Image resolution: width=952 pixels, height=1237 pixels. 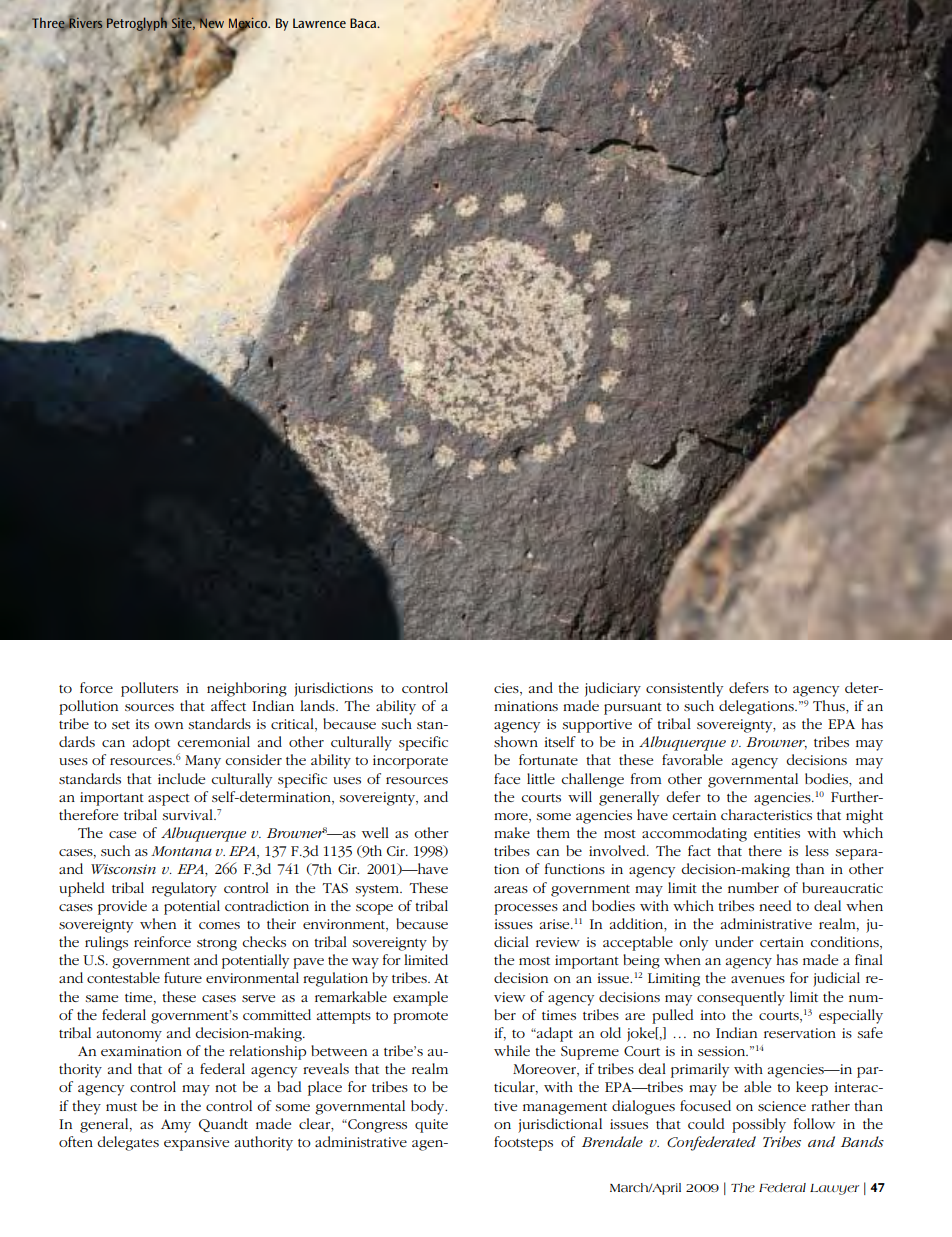 What do you see at coordinates (766, 814) in the screenshot?
I see `characteristics` at bounding box center [766, 814].
